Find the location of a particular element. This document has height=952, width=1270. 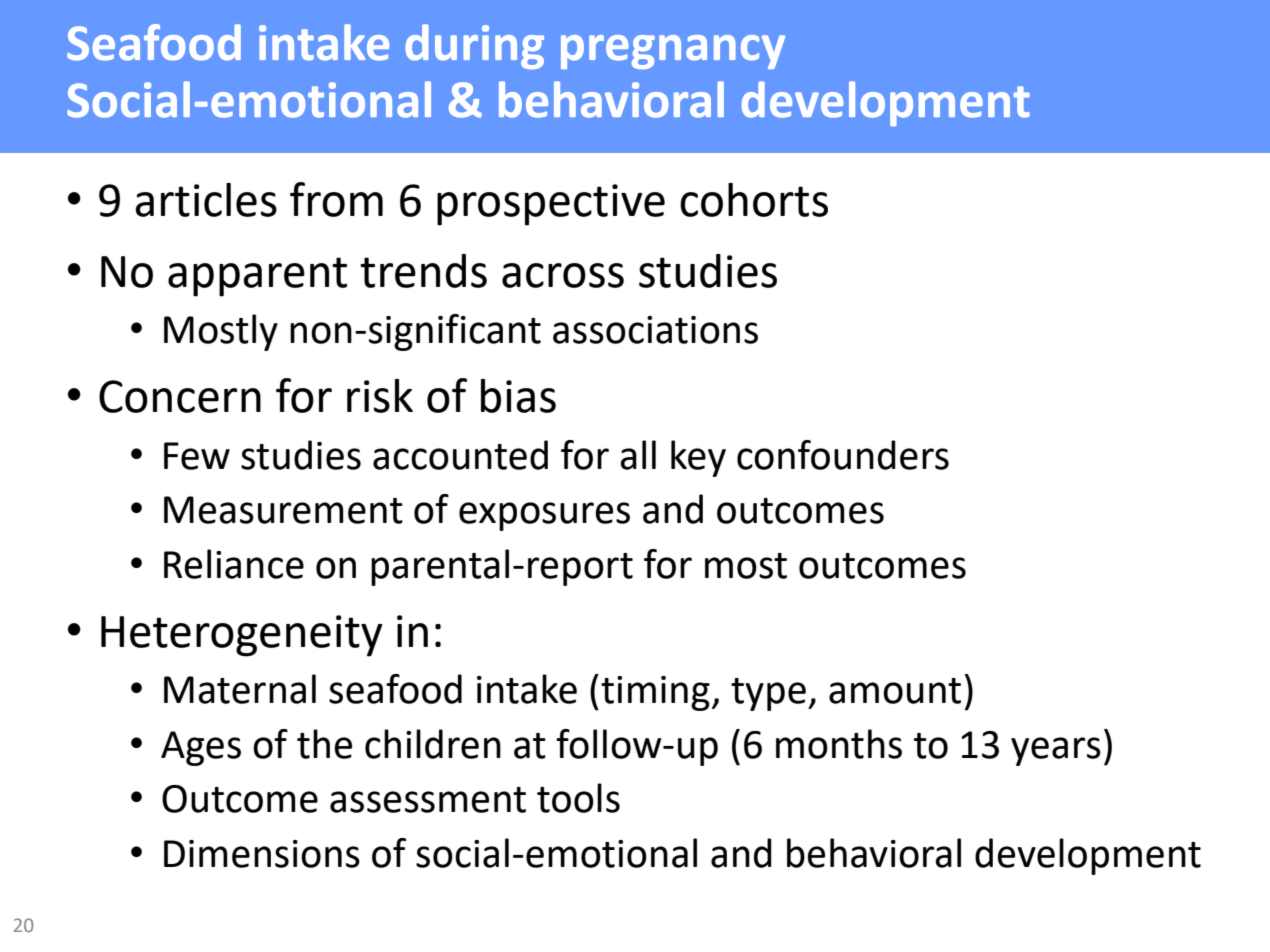

cohorts is located at coordinates (754, 200).
